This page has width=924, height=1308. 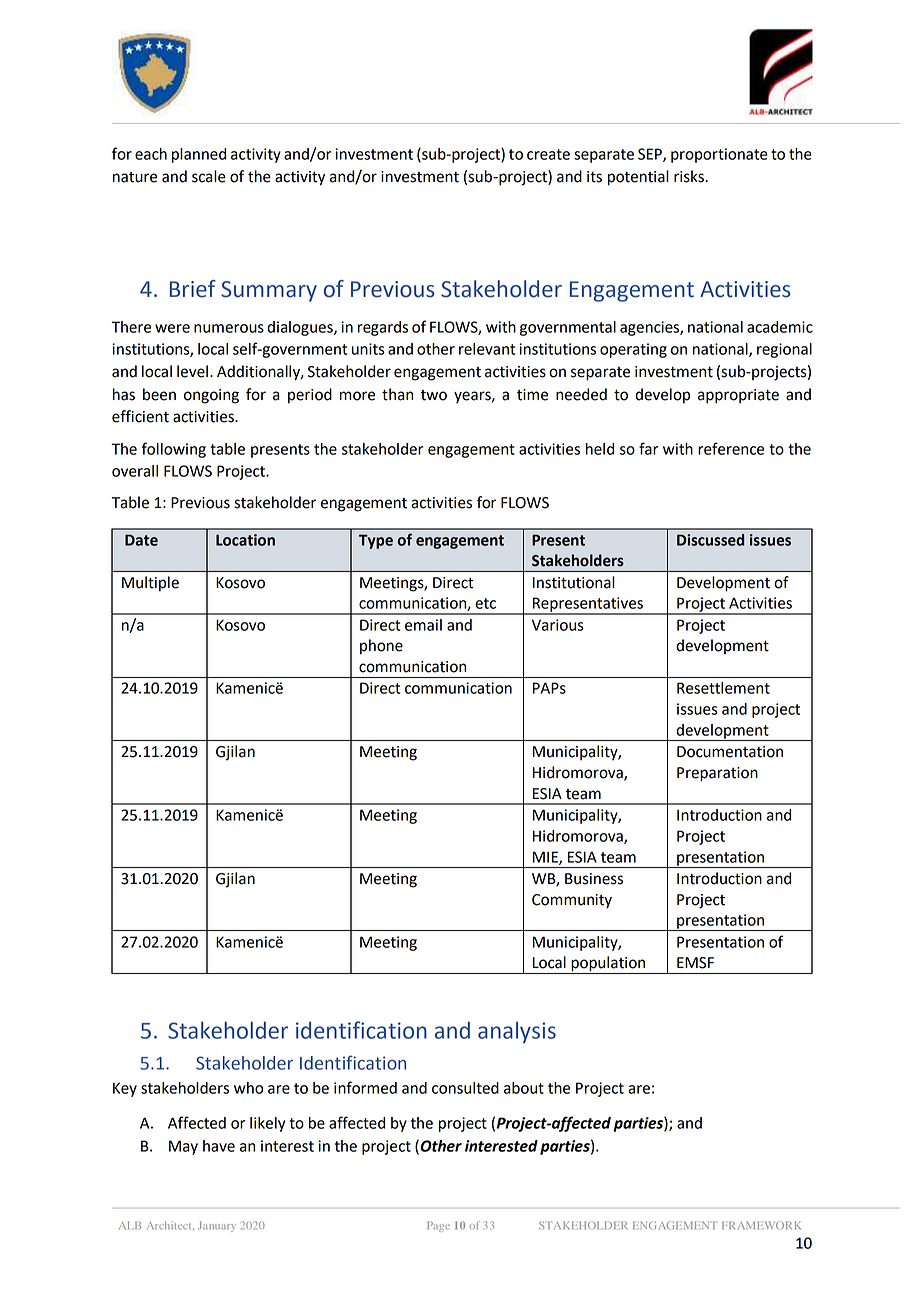 What do you see at coordinates (761, 1225) in the page?
I see `FRAMEWORK` at bounding box center [761, 1225].
